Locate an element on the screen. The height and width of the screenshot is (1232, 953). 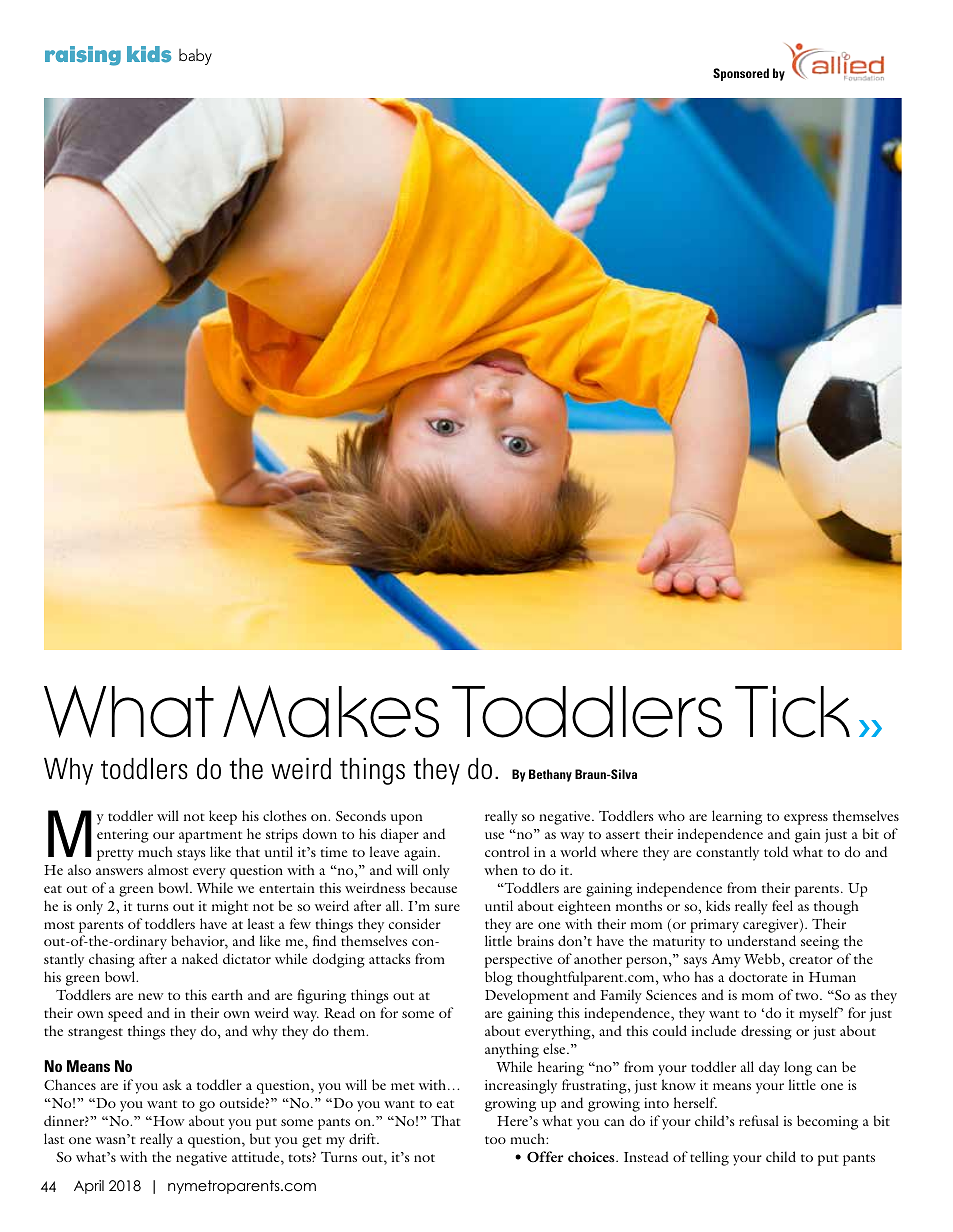
Tick is located at coordinates (792, 712).
